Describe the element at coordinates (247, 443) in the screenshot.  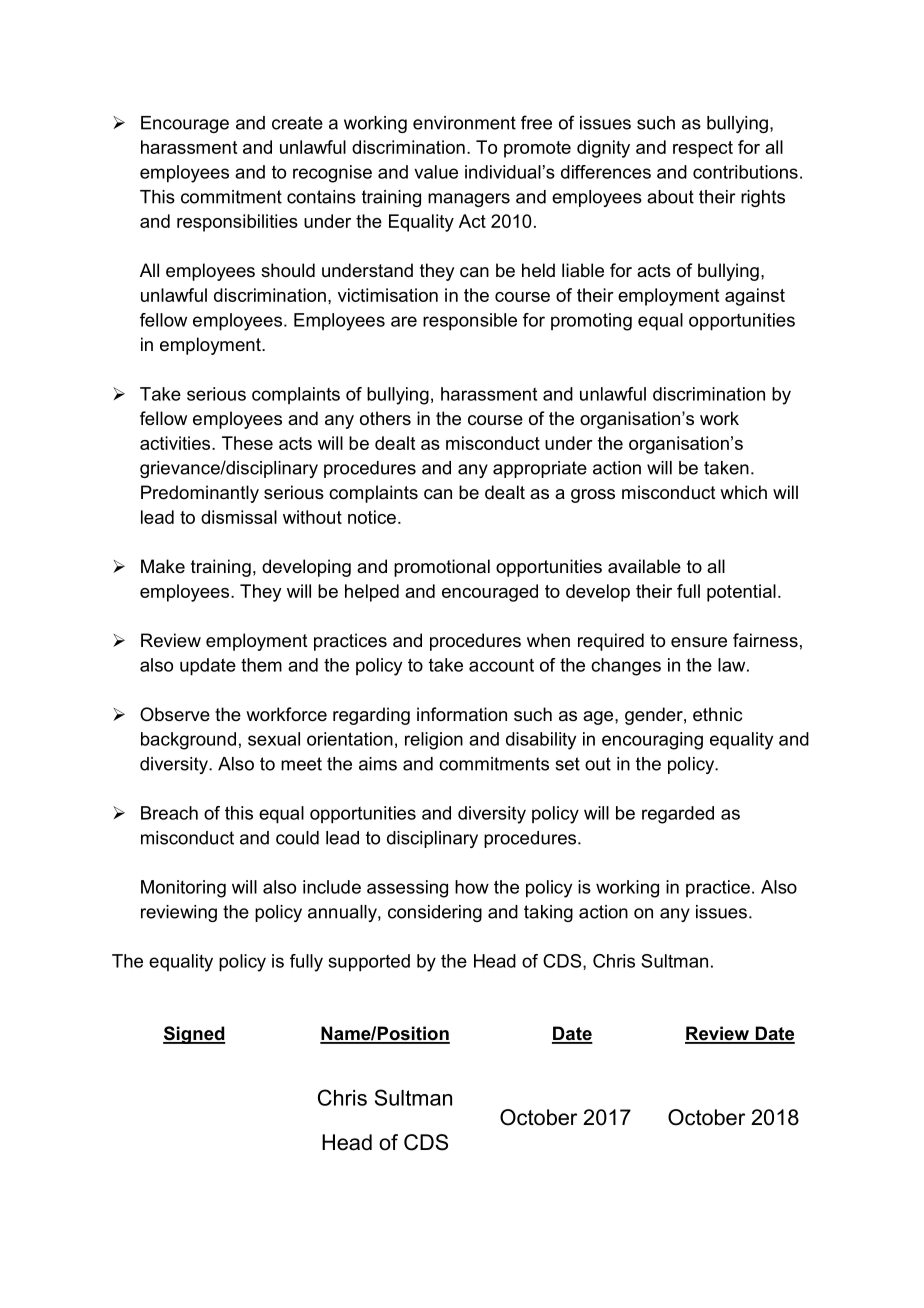
I see `These` at that location.
